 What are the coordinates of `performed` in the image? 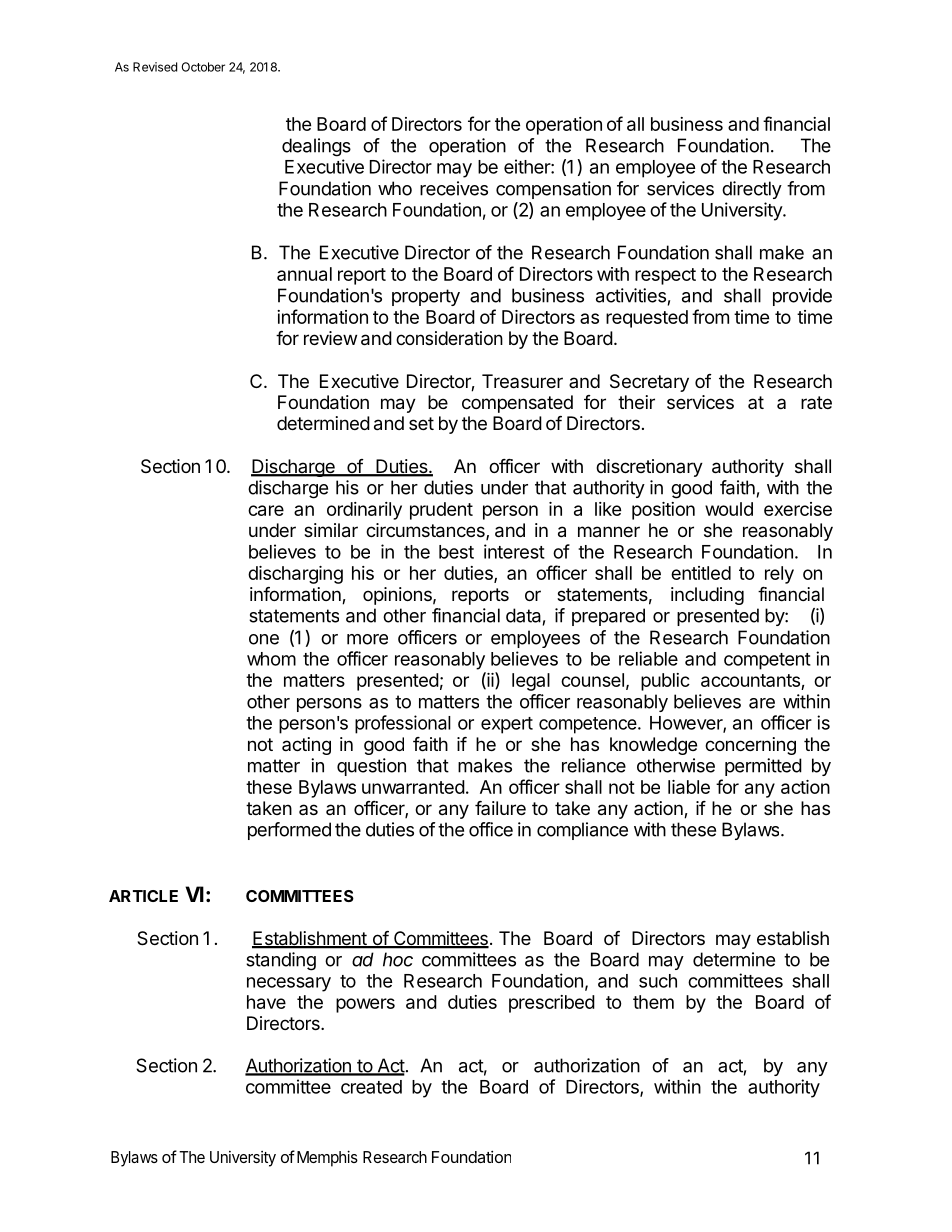 It's located at (289, 831).
